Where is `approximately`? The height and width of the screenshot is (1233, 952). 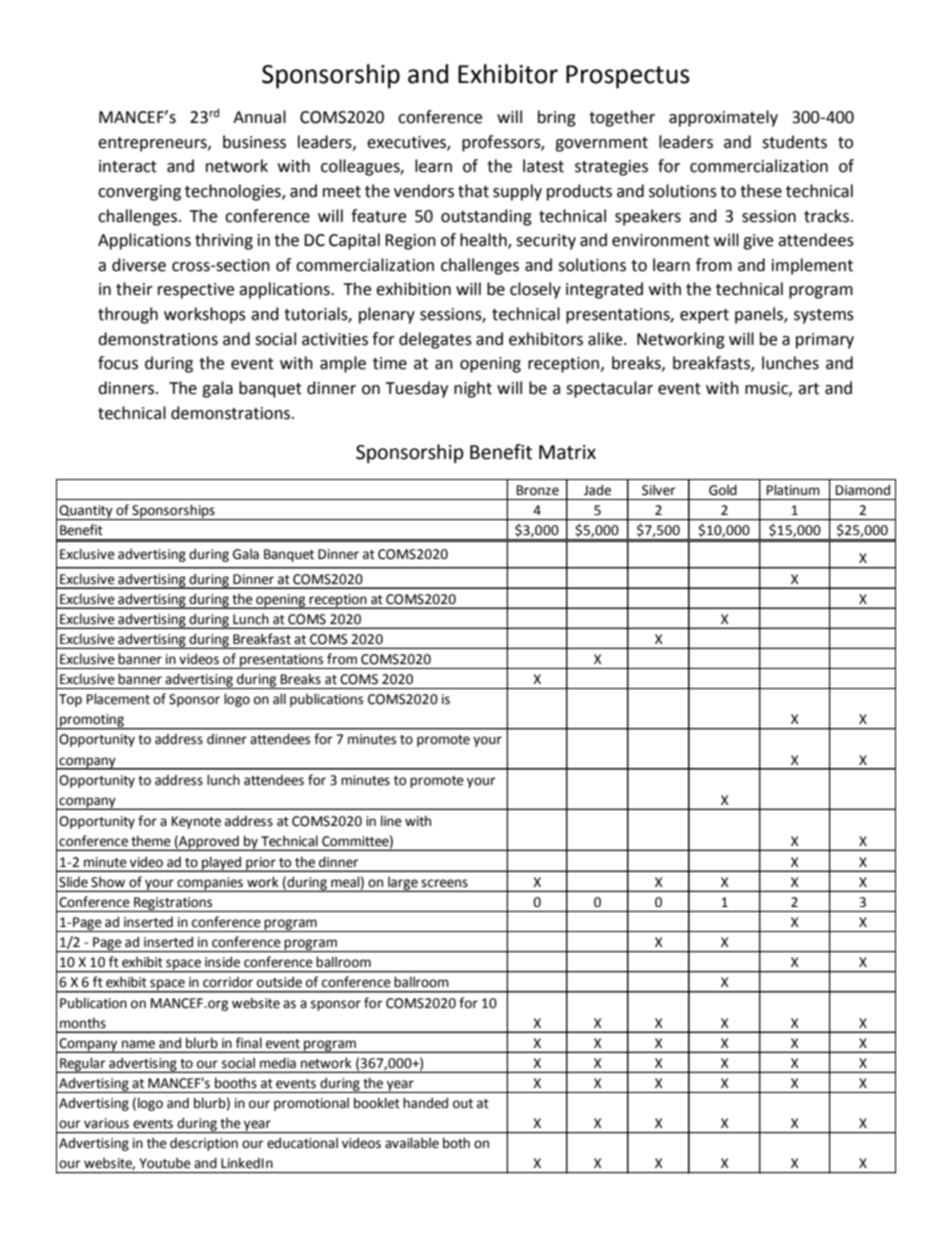
approximately is located at coordinates (723, 118).
